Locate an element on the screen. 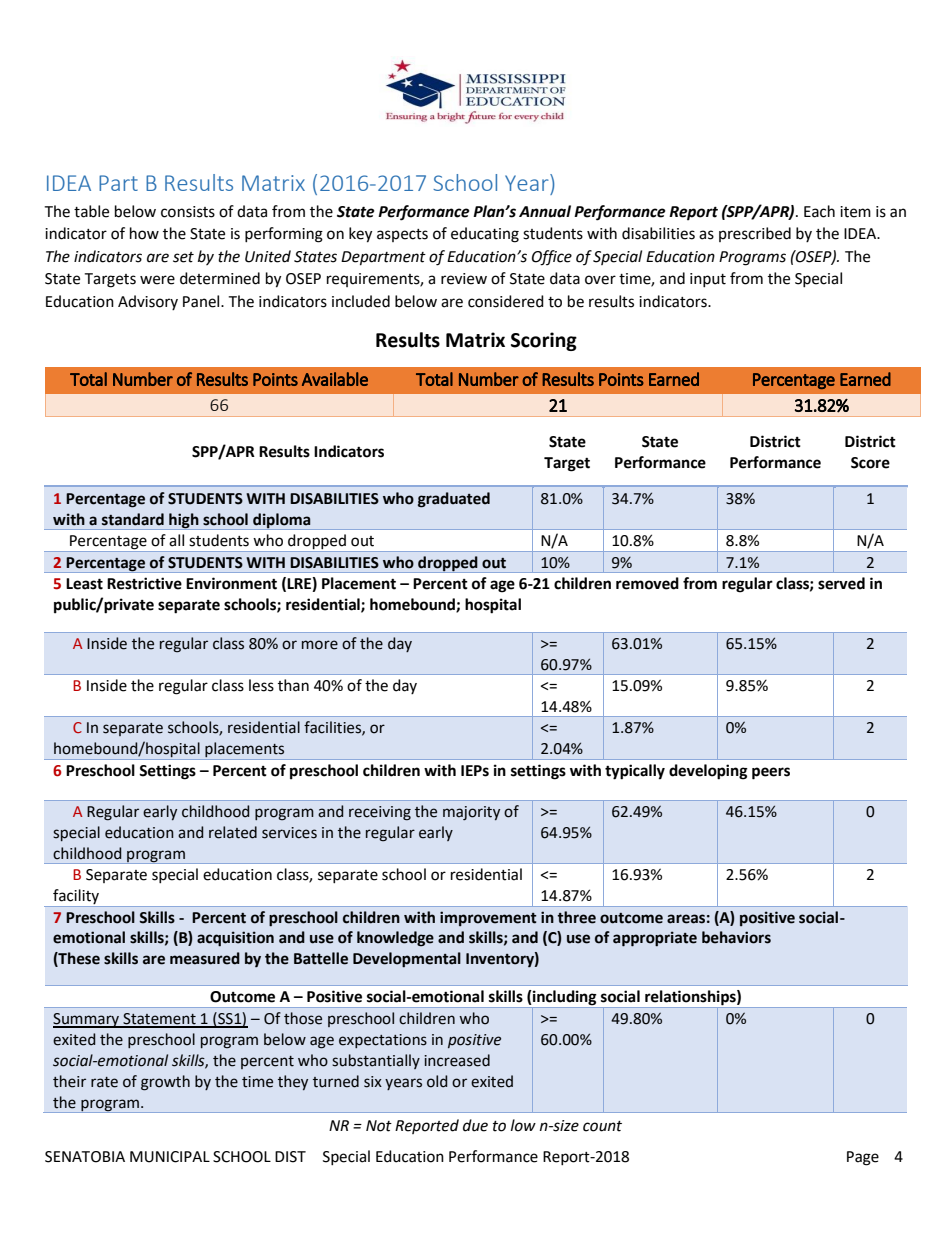 The image size is (952, 1233). peers is located at coordinates (771, 773).
